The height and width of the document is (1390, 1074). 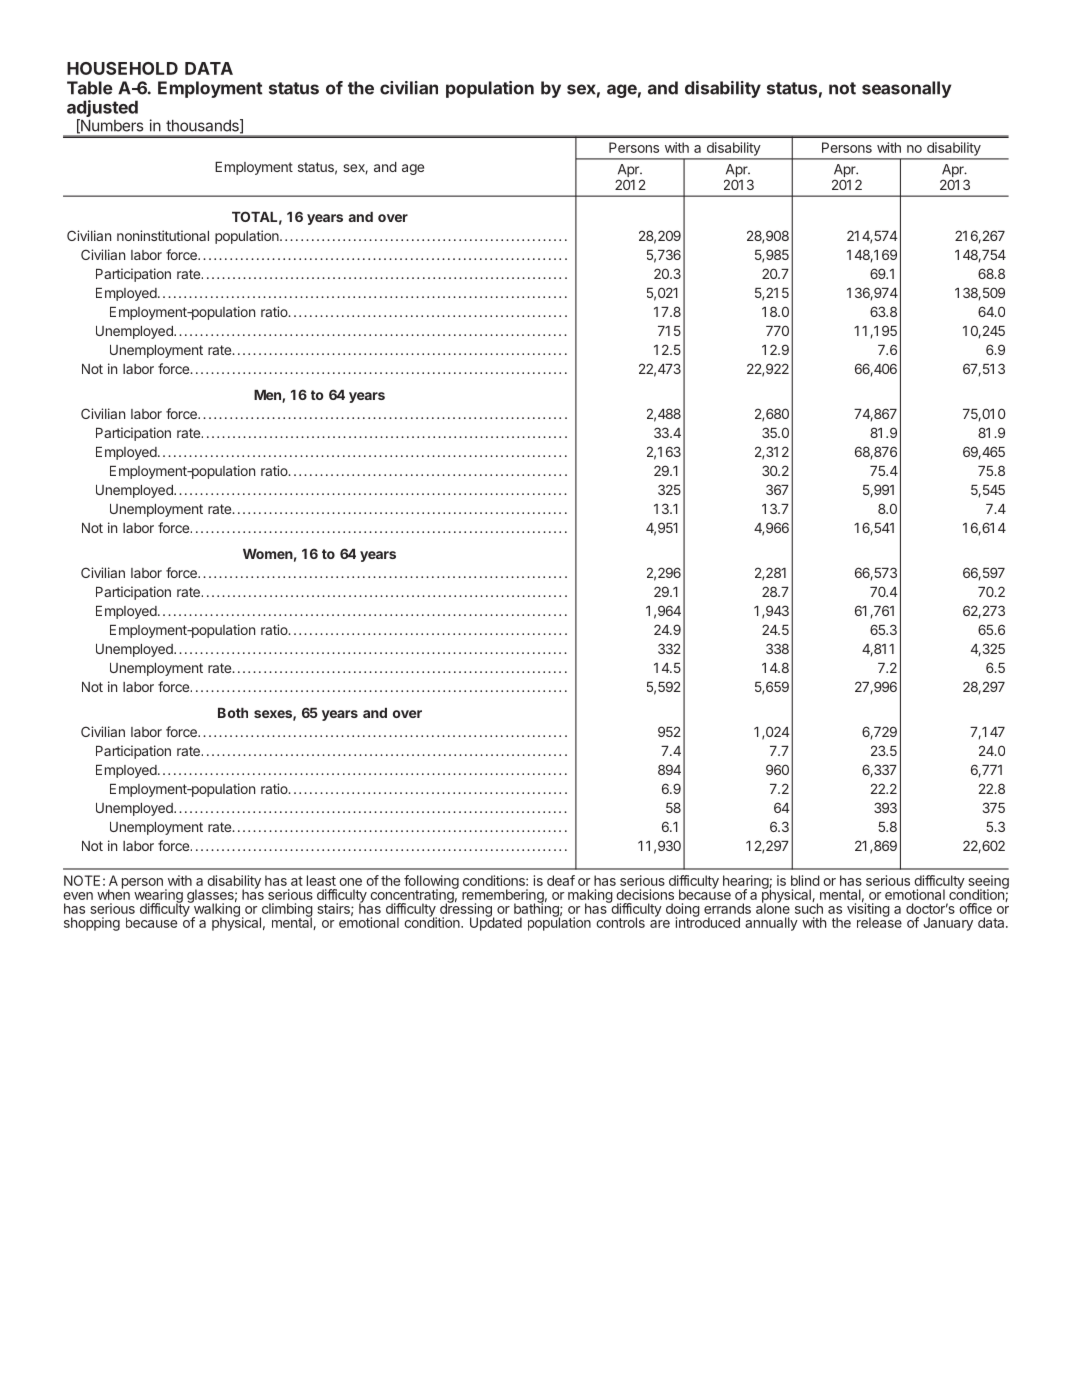 I want to click on HOUSEHOLD, so click(x=122, y=68).
